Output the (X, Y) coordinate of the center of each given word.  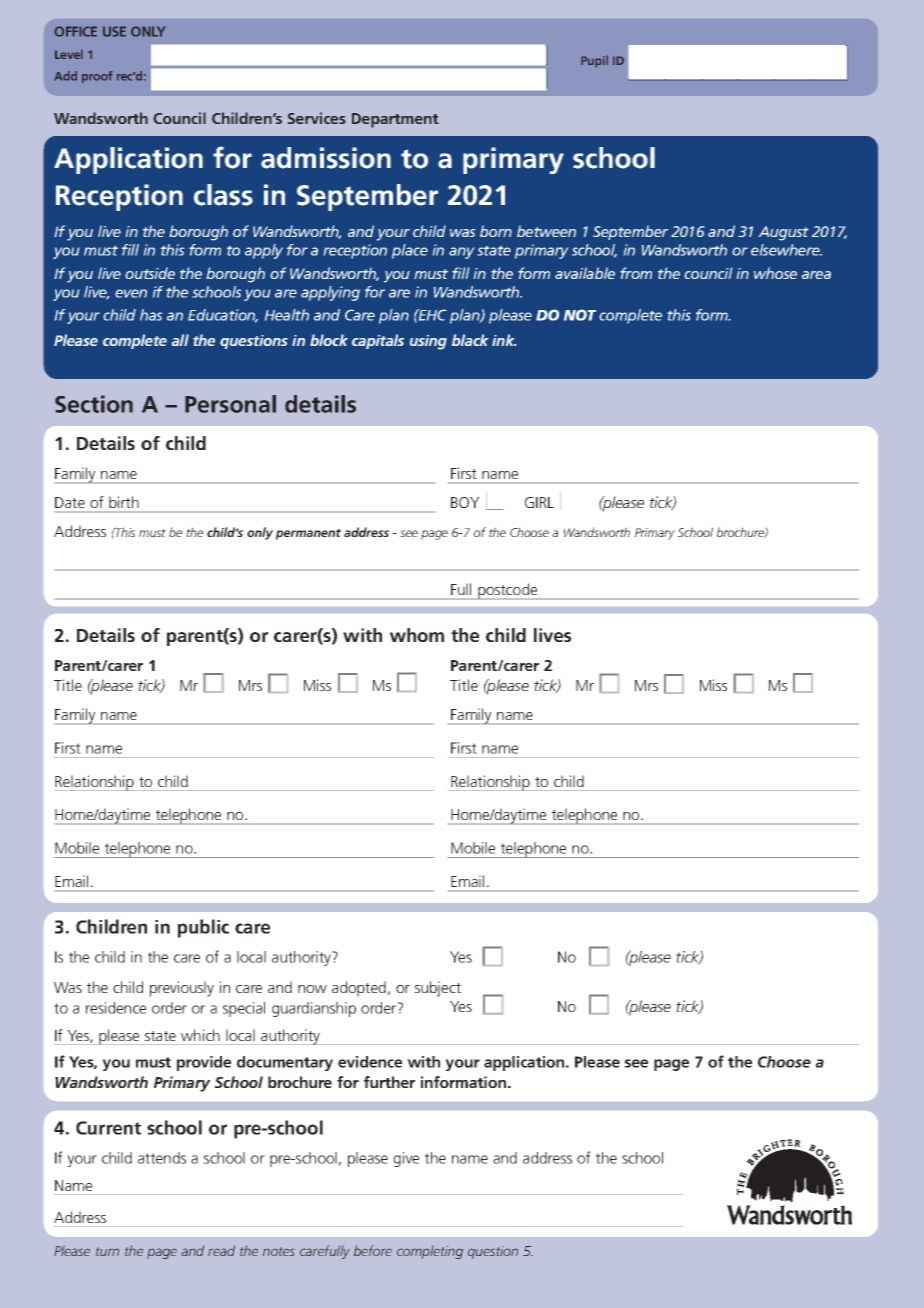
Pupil (594, 61)
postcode (508, 591)
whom (417, 635)
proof (97, 77)
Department (395, 120)
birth (124, 502)
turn (107, 1251)
